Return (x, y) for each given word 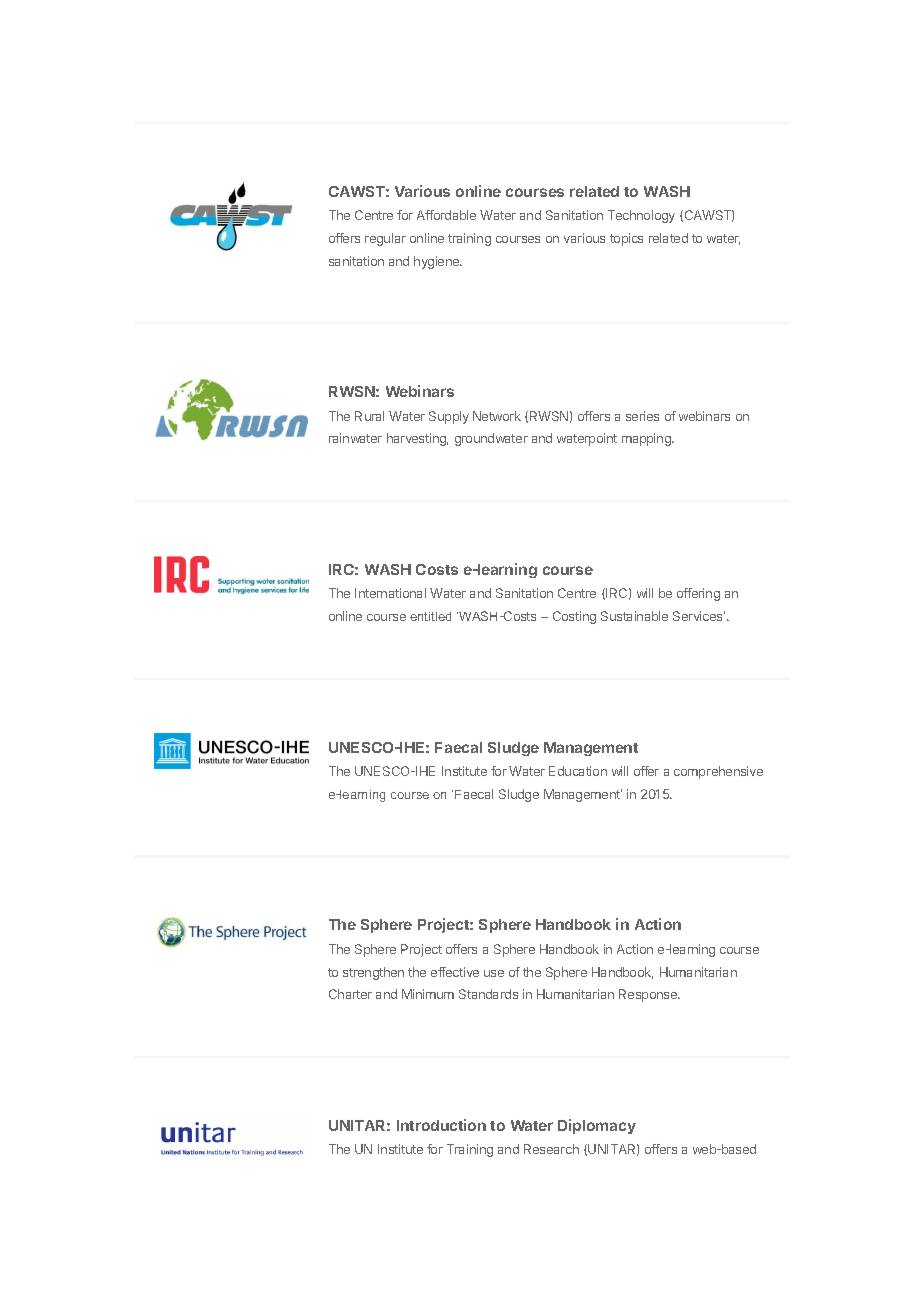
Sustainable (634, 616)
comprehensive (718, 772)
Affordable (446, 215)
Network (497, 416)
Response (649, 995)
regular (385, 239)
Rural (369, 416)
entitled (430, 616)
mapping (647, 439)
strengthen (373, 973)
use (494, 973)
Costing (574, 617)
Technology (641, 216)
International (390, 593)
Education (578, 771)
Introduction (441, 1125)
